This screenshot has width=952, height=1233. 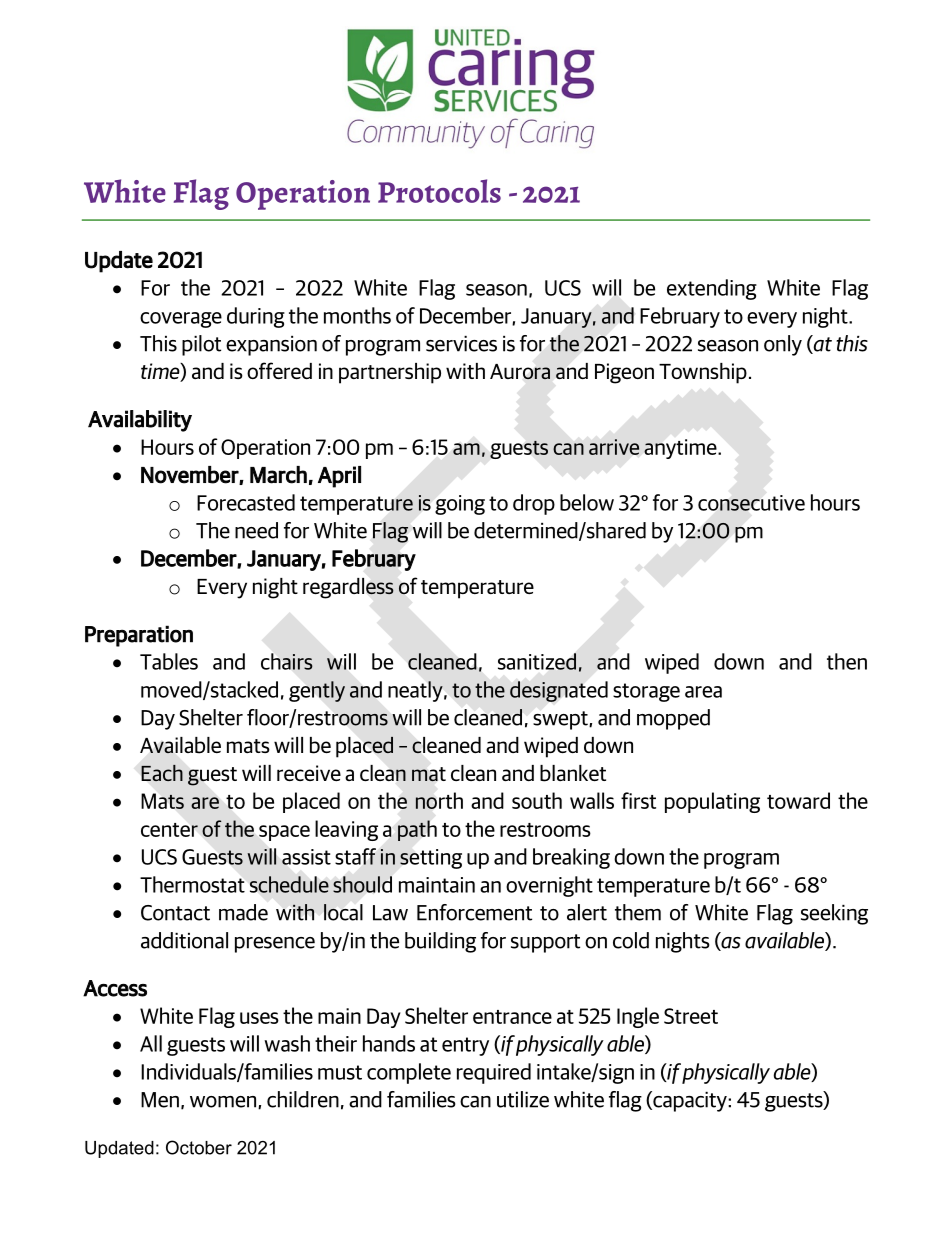 I want to click on Protocols, so click(x=439, y=191).
